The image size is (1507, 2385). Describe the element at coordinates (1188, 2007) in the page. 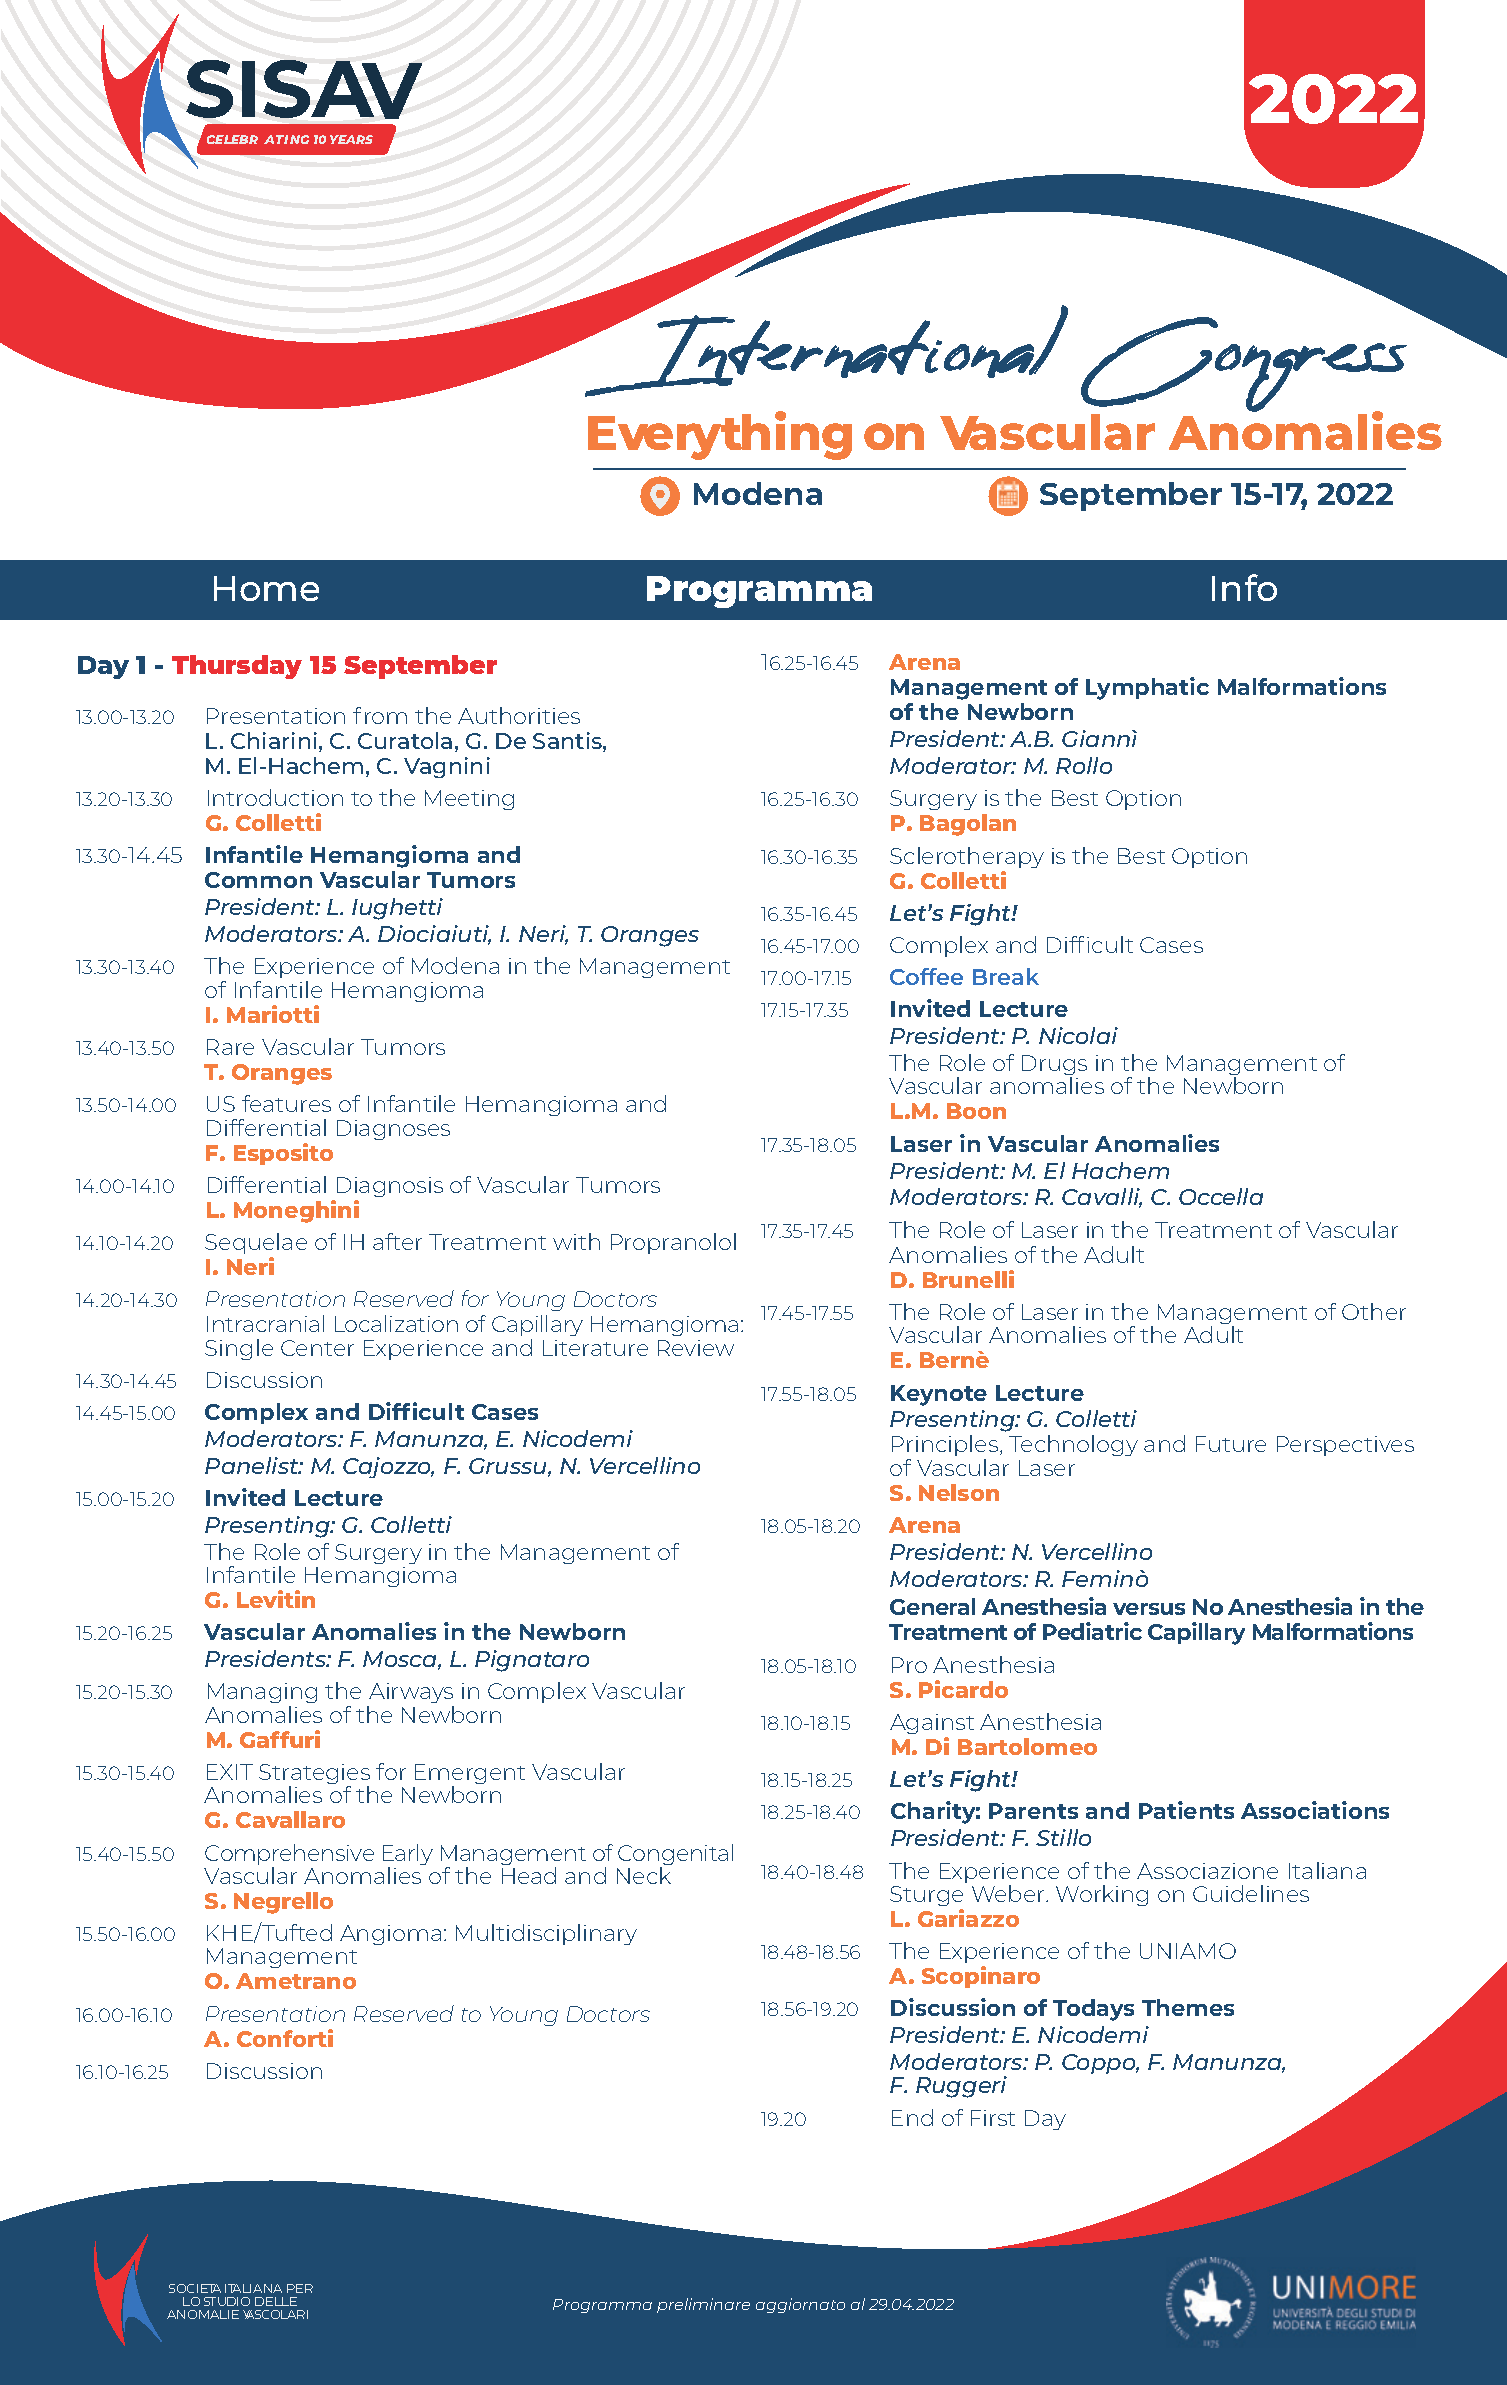

I see `Themes` at that location.
